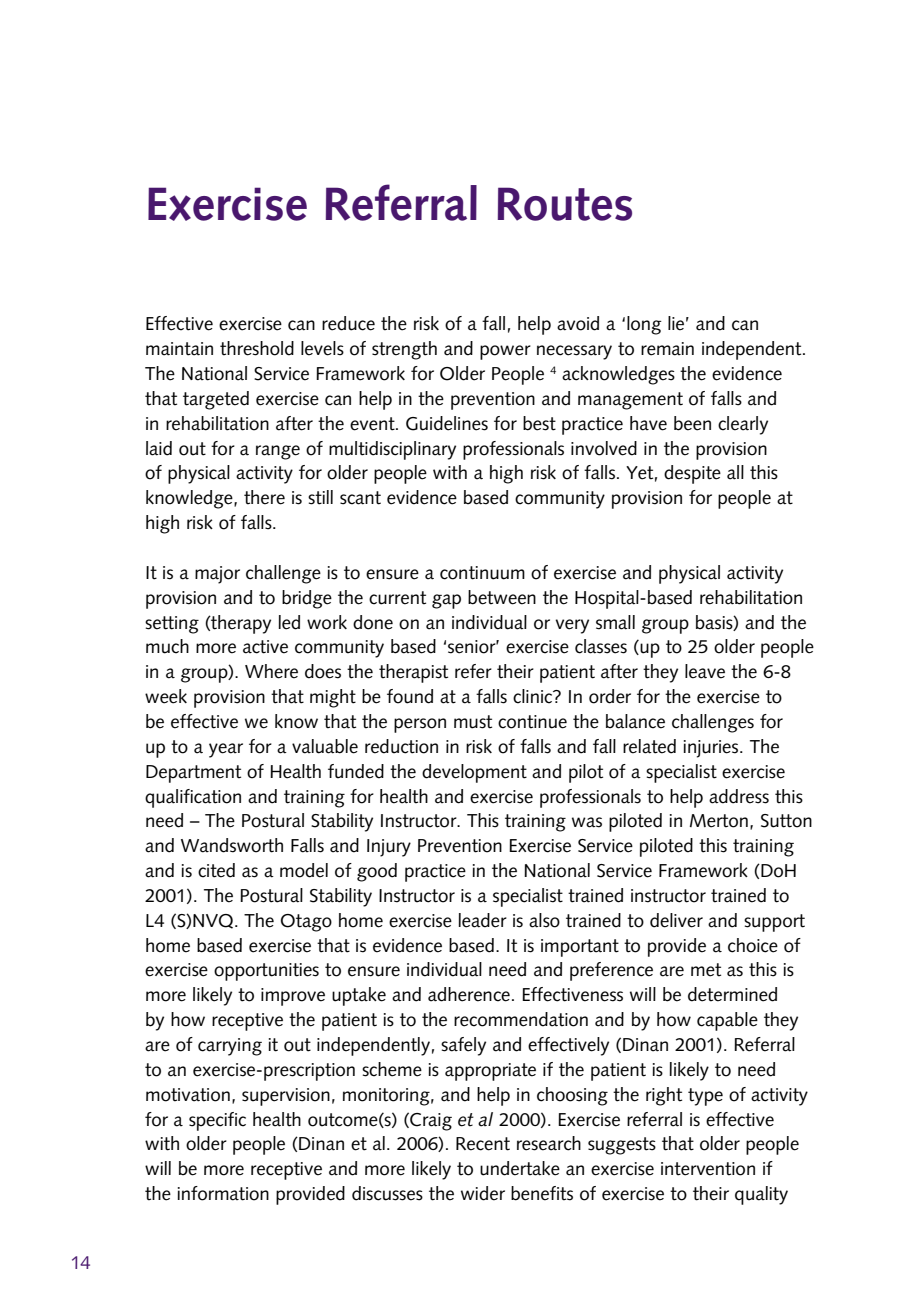 Image resolution: width=924 pixels, height=1308 pixels. I want to click on threshold, so click(257, 348).
